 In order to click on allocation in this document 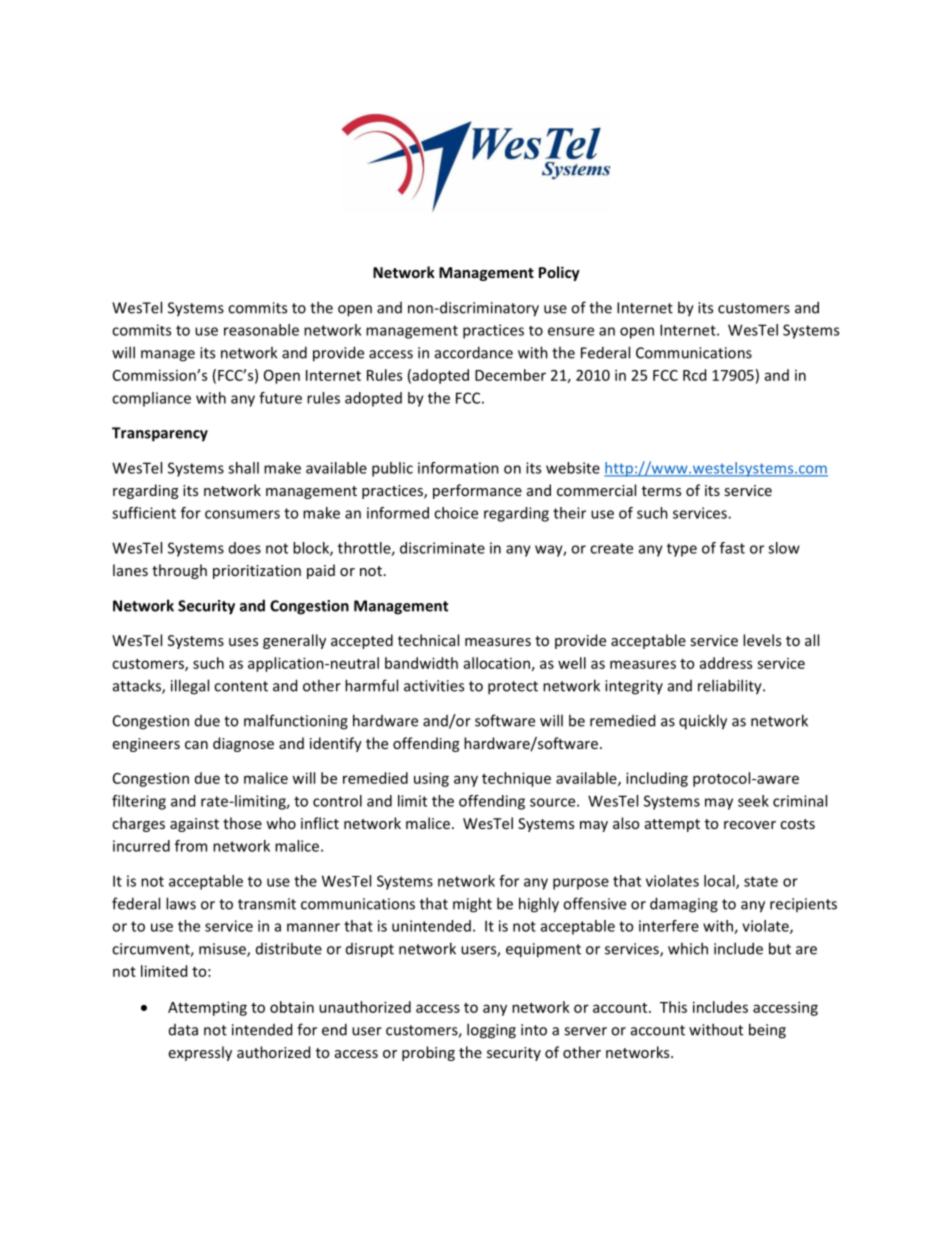, I will do `click(497, 663)`.
